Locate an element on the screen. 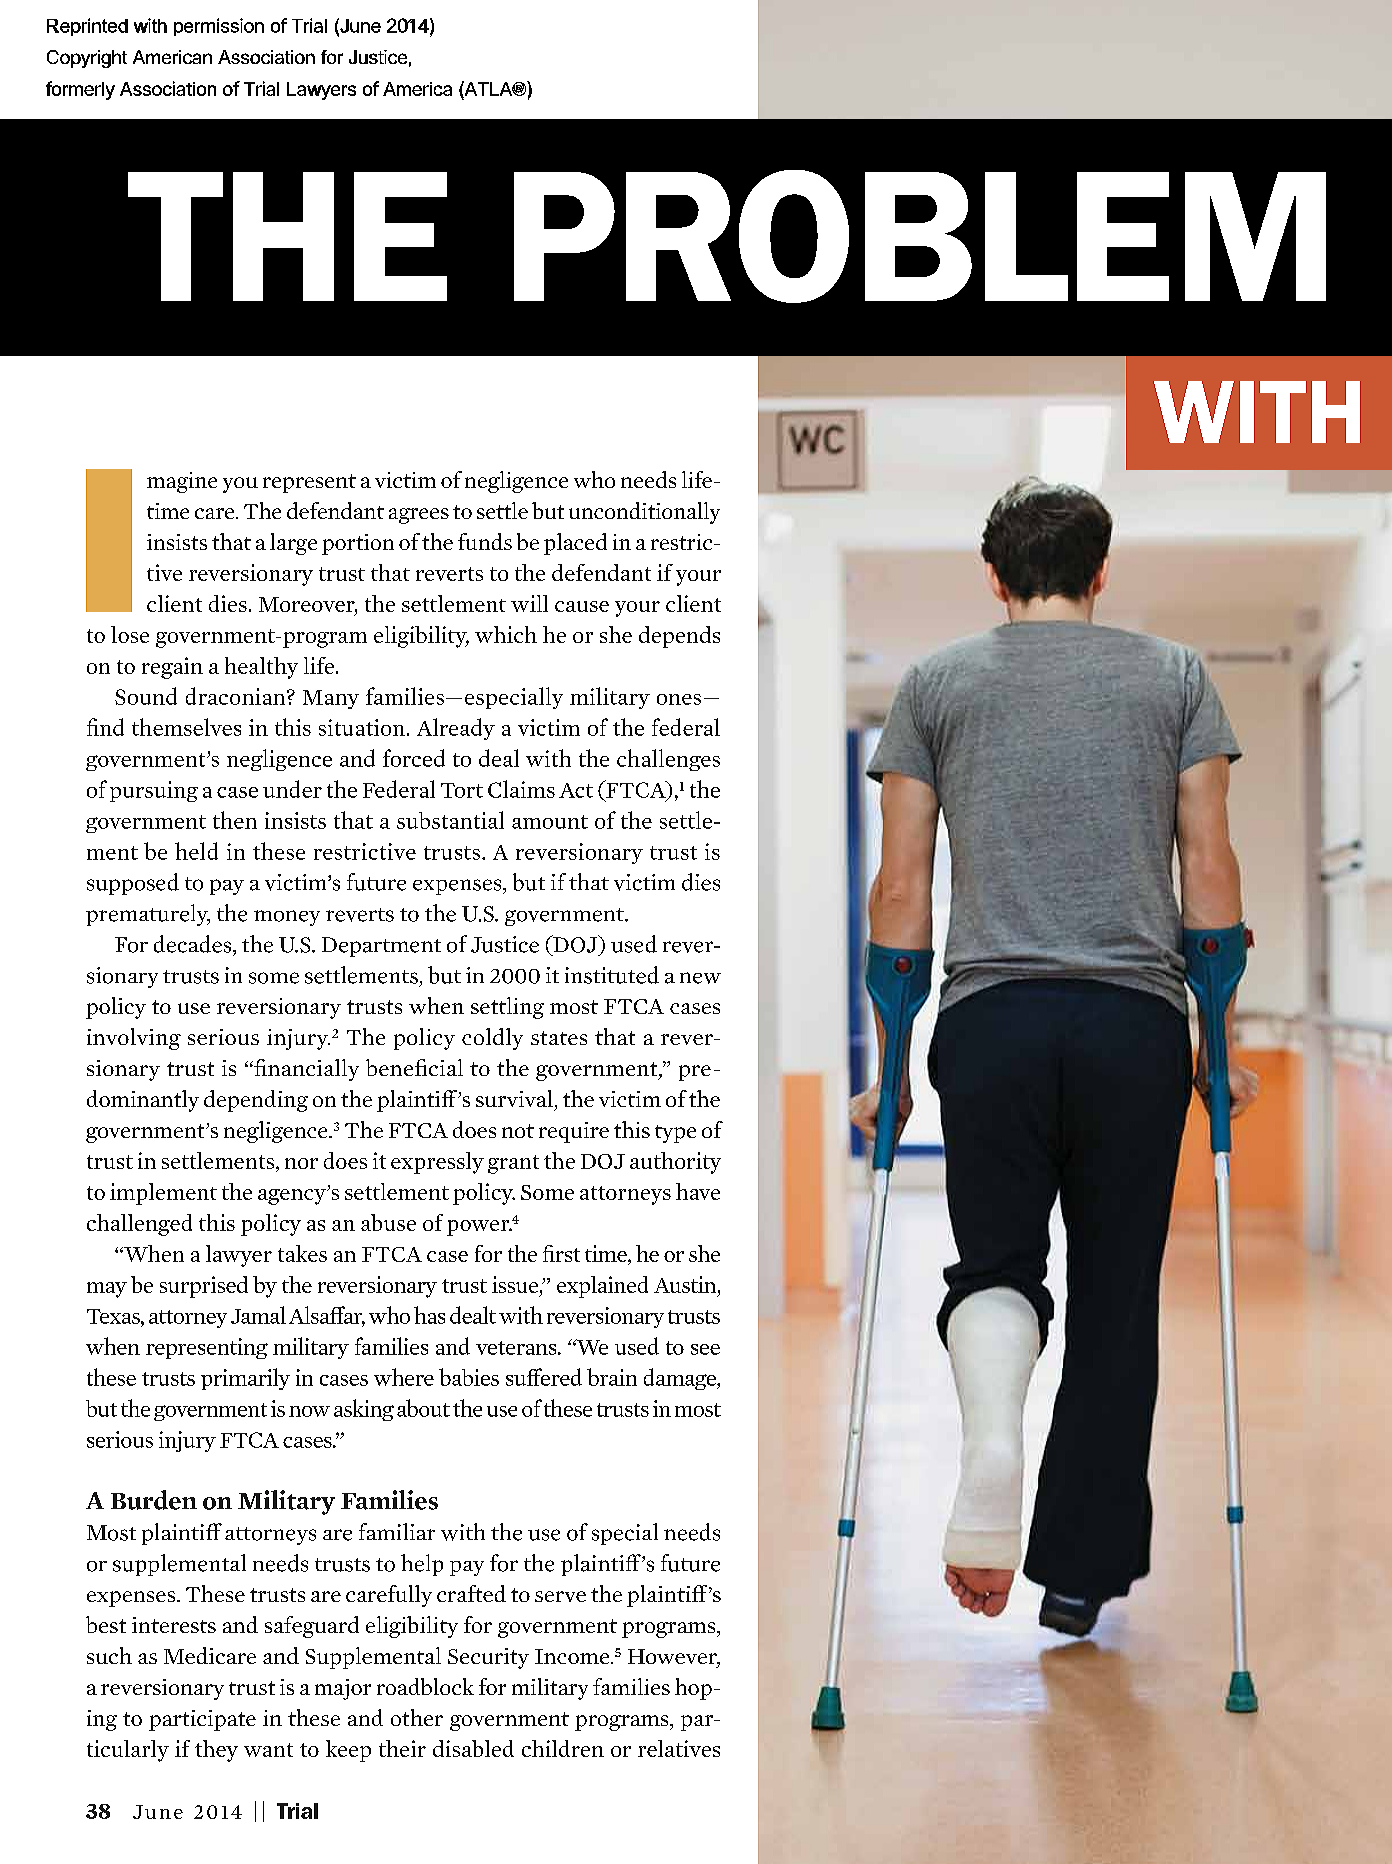 The width and height of the screenshot is (1392, 1864). agrees is located at coordinates (419, 516).
